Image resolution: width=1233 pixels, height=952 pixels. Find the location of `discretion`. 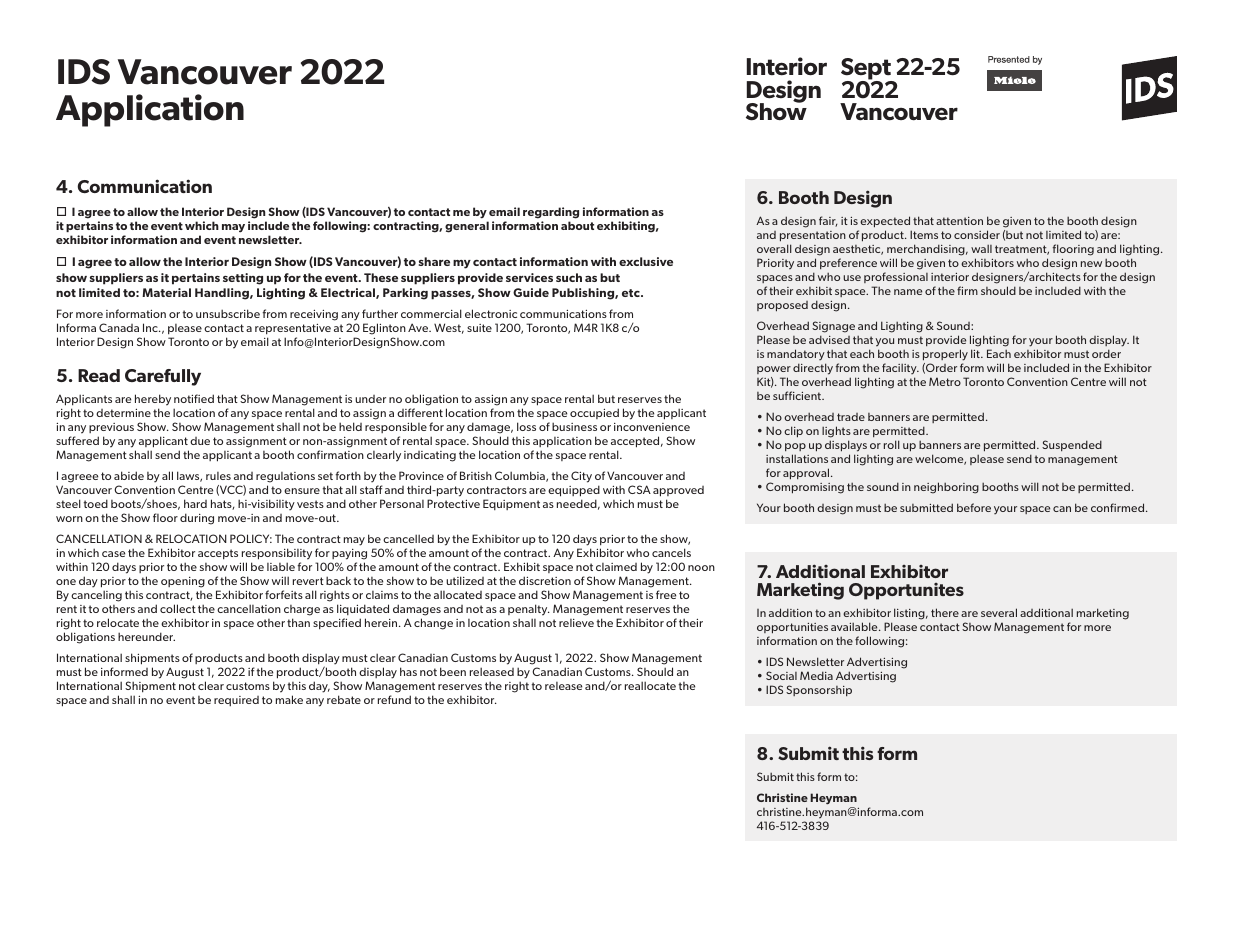

discretion is located at coordinates (545, 580).
